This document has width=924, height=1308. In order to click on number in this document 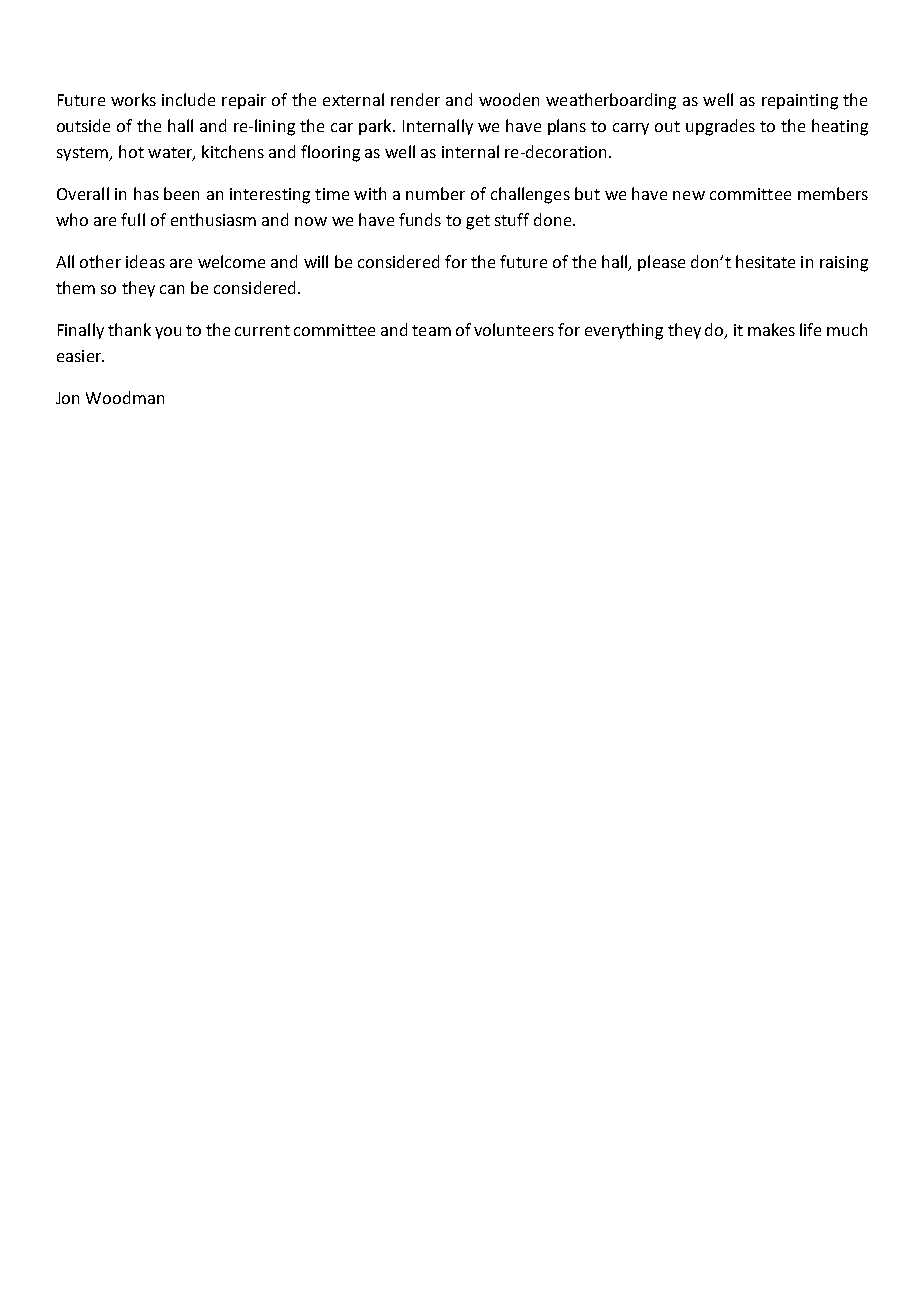, I will do `click(435, 193)`.
